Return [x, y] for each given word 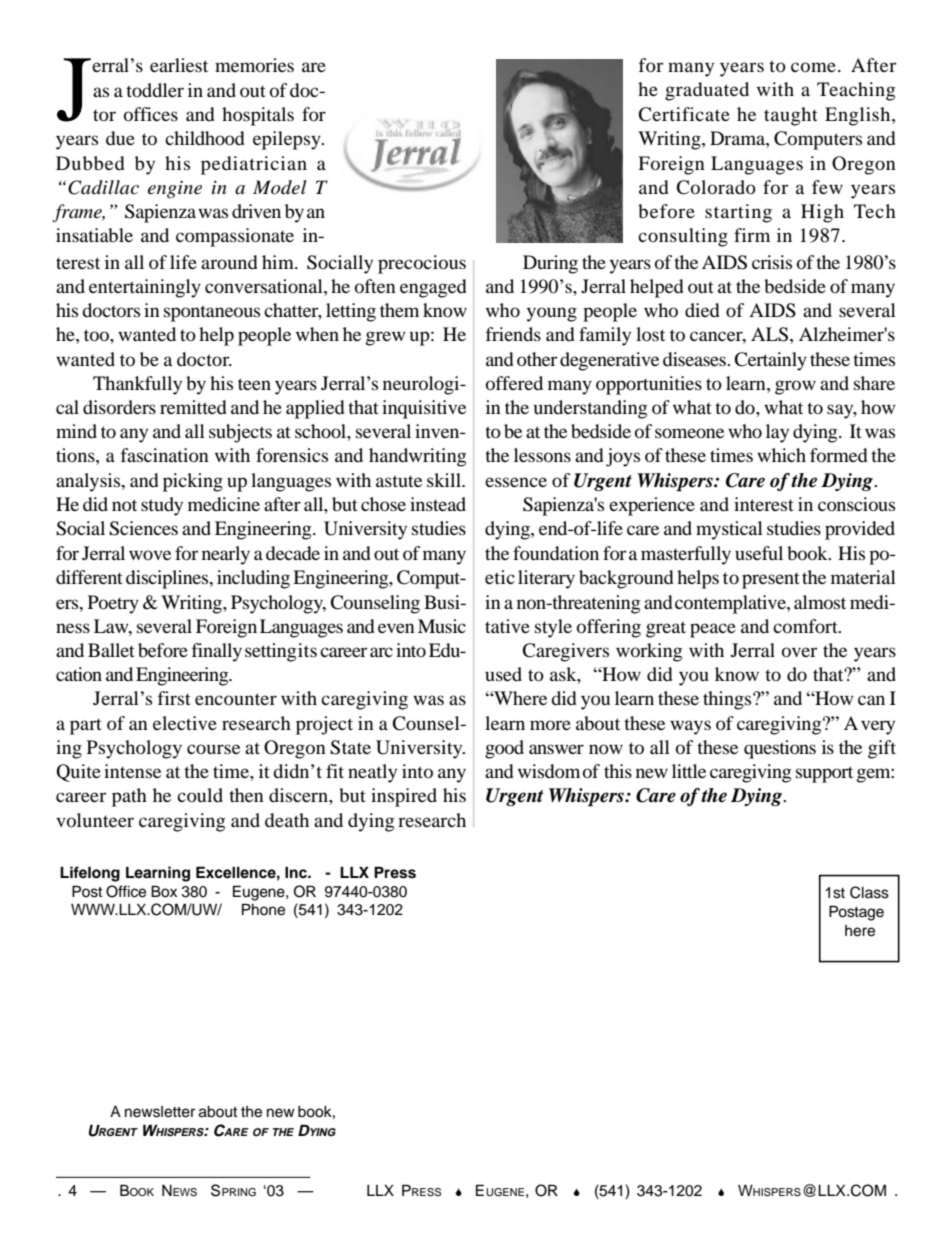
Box [164, 891]
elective [185, 723]
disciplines [168, 579]
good [504, 749]
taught [791, 116]
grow [795, 387]
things [728, 700]
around [229, 262]
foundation [556, 553]
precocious [422, 264]
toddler [155, 90]
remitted [193, 407]
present [771, 581]
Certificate [684, 114]
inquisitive [424, 409]
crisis [772, 262]
